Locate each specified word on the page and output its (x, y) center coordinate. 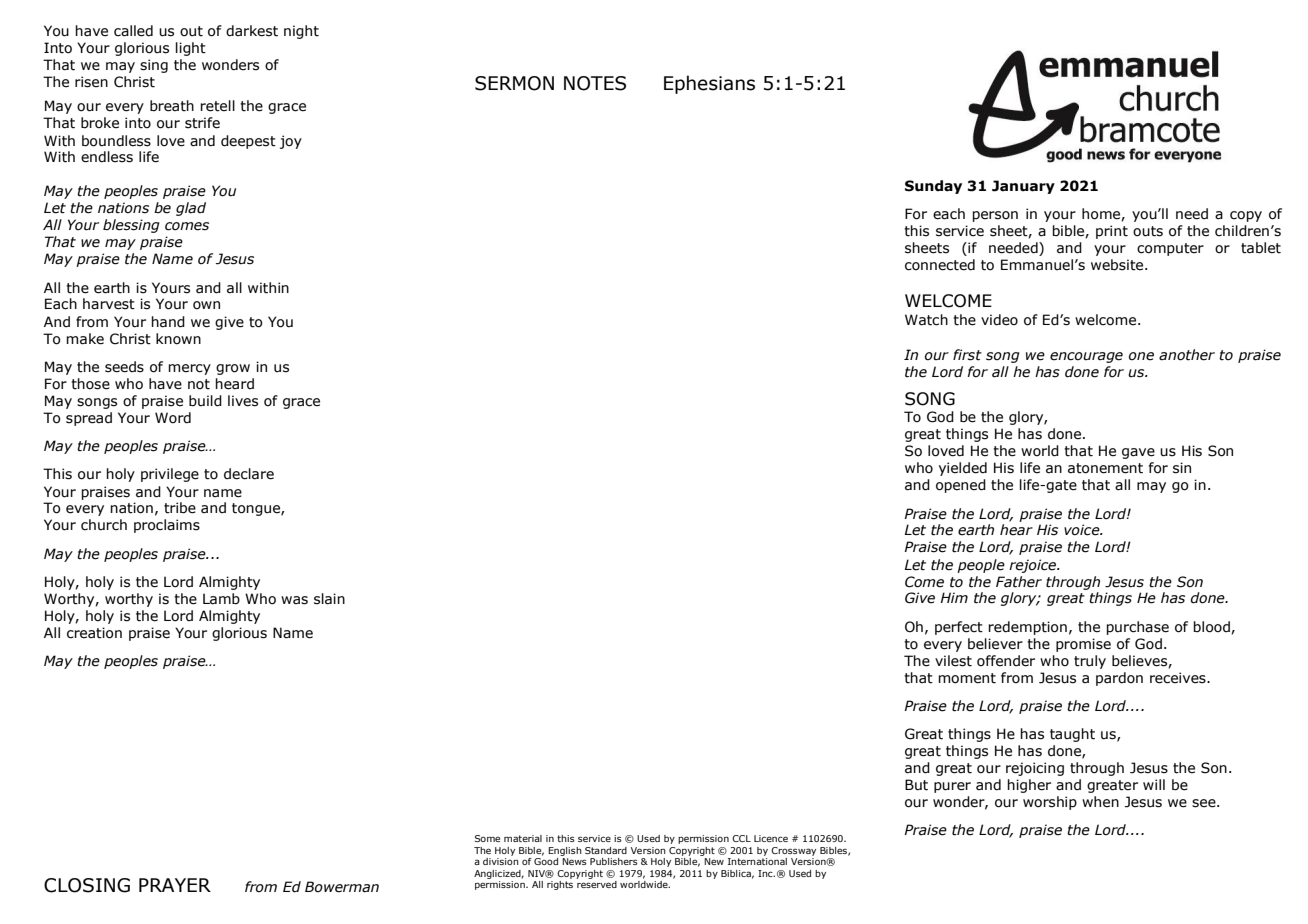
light (191, 49)
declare (249, 474)
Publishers (614, 861)
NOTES (595, 83)
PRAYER (175, 885)
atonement (1105, 468)
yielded (963, 469)
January (1023, 187)
